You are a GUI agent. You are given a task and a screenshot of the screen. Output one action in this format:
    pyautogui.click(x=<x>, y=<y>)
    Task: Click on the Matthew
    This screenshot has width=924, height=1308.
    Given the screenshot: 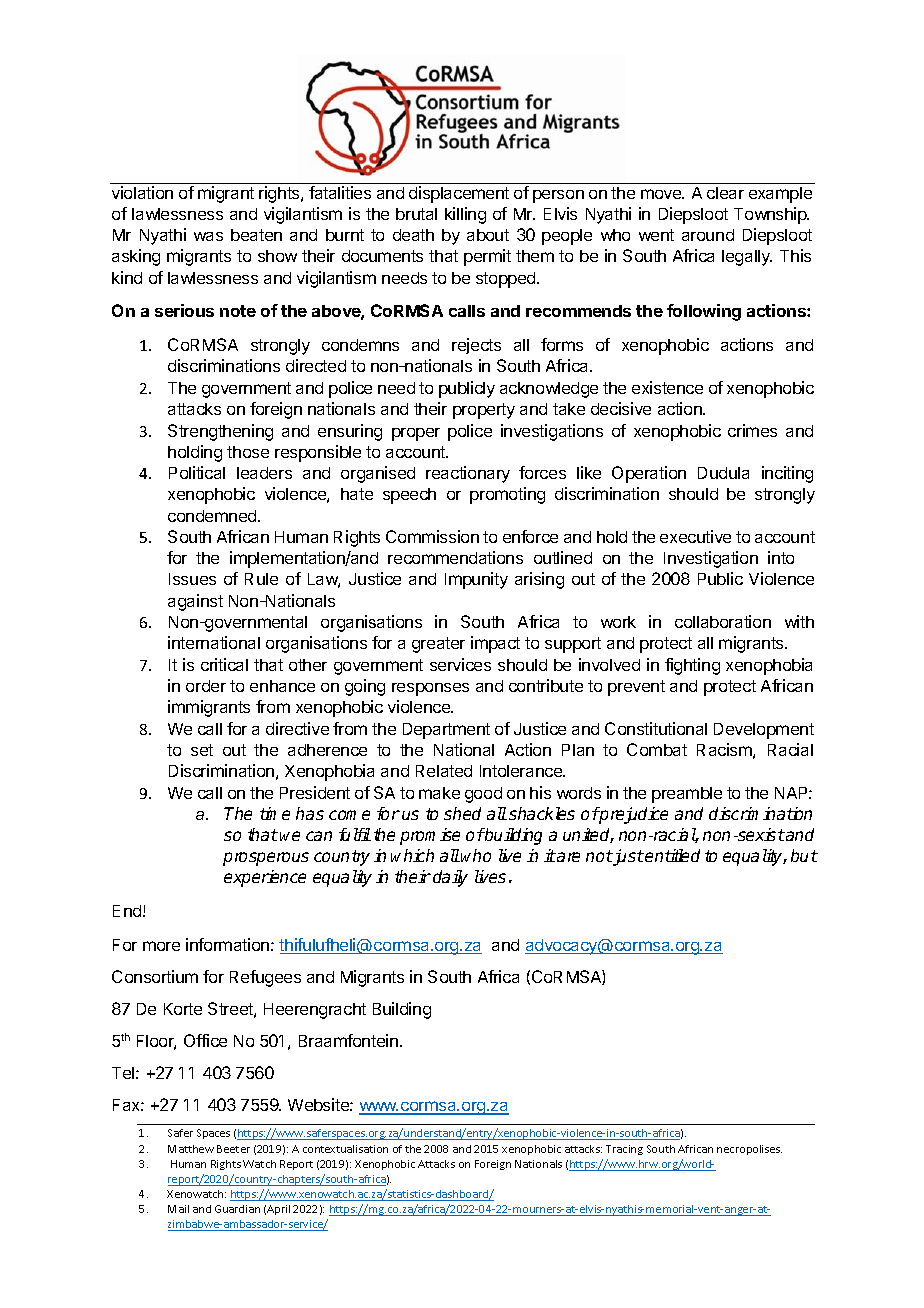 What is the action you would take?
    pyautogui.click(x=191, y=1149)
